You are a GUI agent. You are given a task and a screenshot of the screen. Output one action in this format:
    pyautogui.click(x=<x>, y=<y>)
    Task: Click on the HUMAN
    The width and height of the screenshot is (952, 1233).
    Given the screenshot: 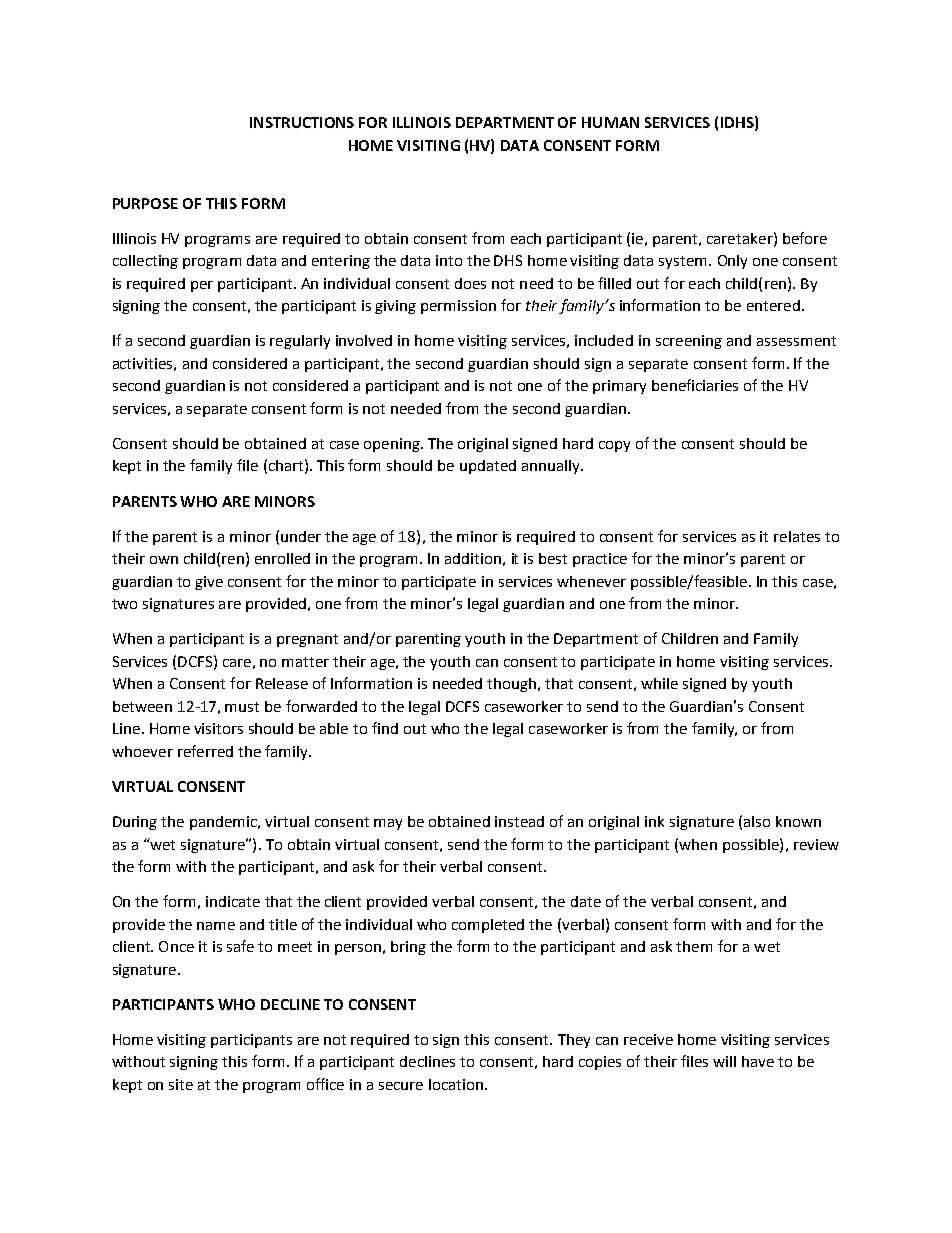 What is the action you would take?
    pyautogui.click(x=610, y=122)
